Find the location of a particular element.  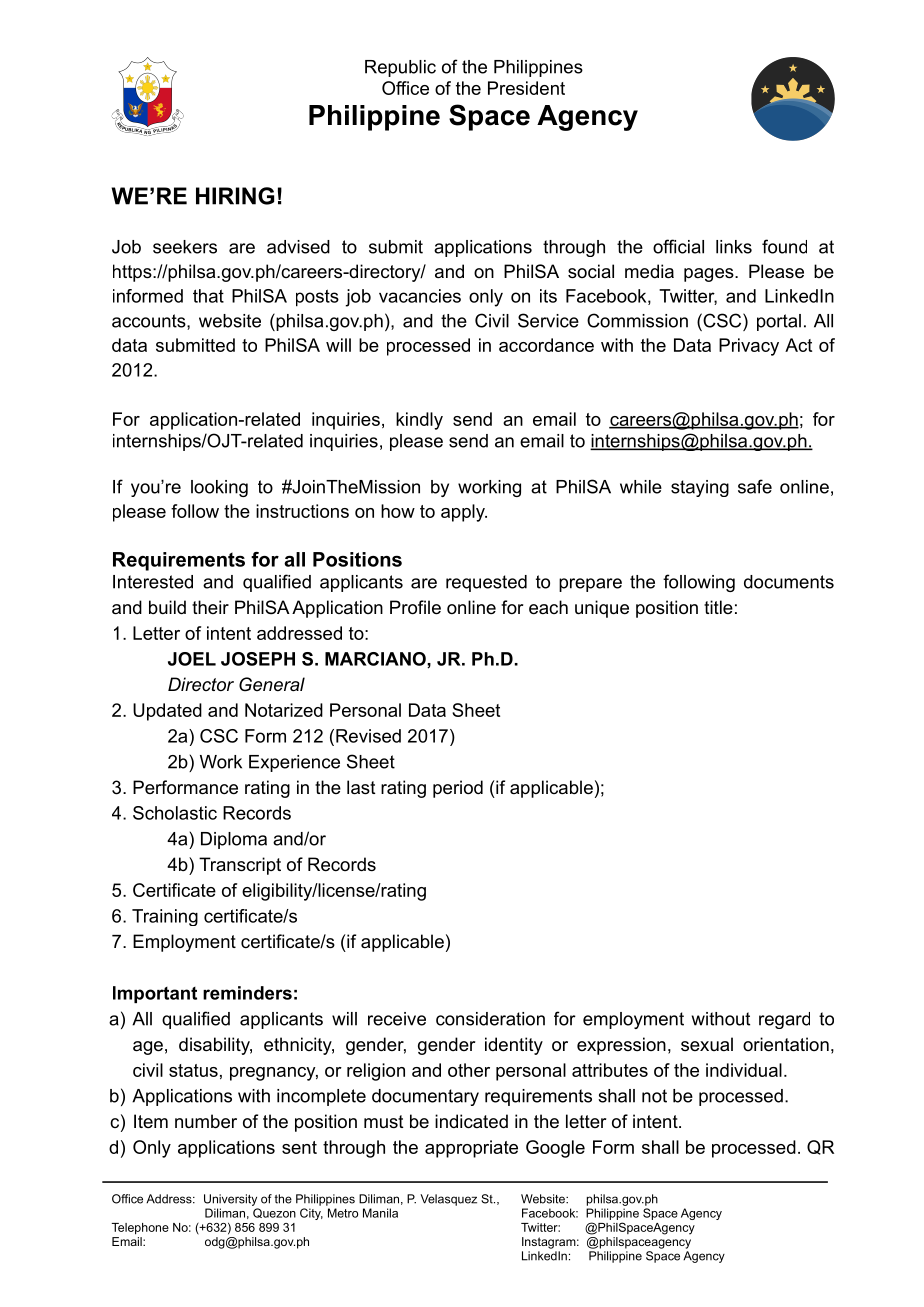

President is located at coordinates (526, 88).
